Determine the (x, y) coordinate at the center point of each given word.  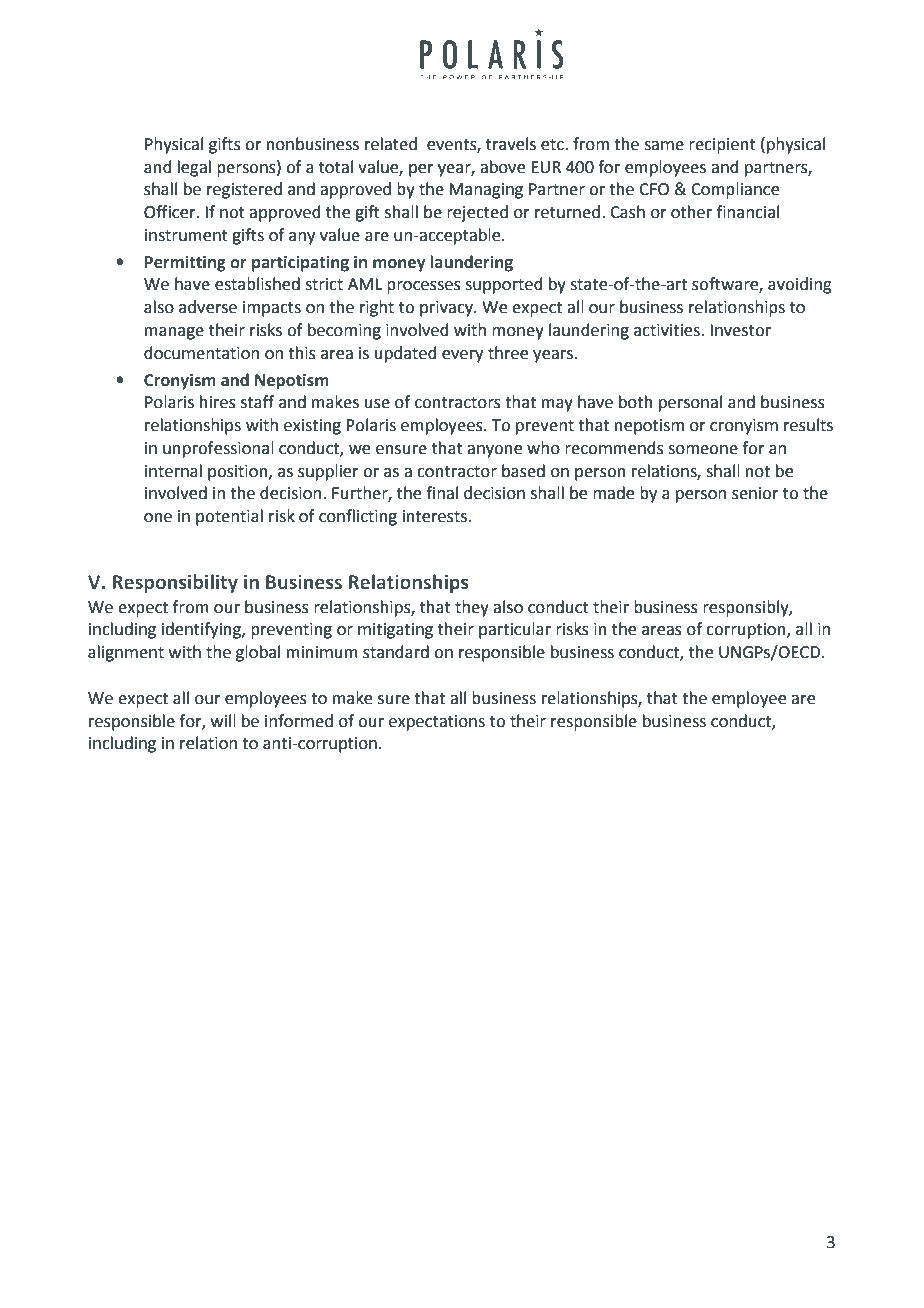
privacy (447, 309)
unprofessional (218, 449)
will (223, 720)
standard (396, 652)
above (502, 167)
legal (194, 168)
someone (703, 450)
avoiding (800, 285)
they (472, 608)
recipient (722, 146)
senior (755, 493)
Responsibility (175, 583)
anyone (494, 451)
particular (515, 630)
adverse (208, 307)
